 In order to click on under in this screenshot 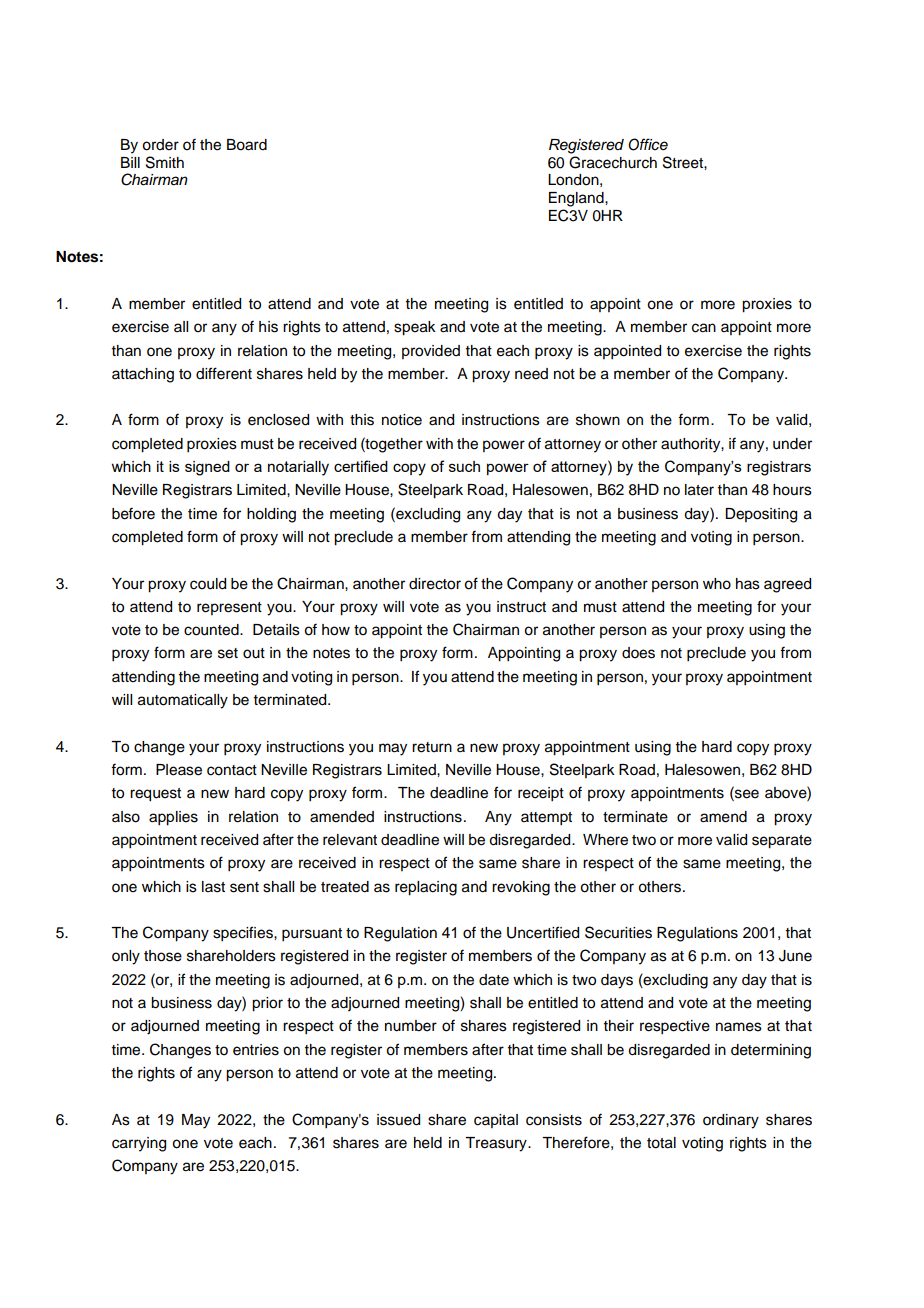, I will do `click(792, 444)`.
